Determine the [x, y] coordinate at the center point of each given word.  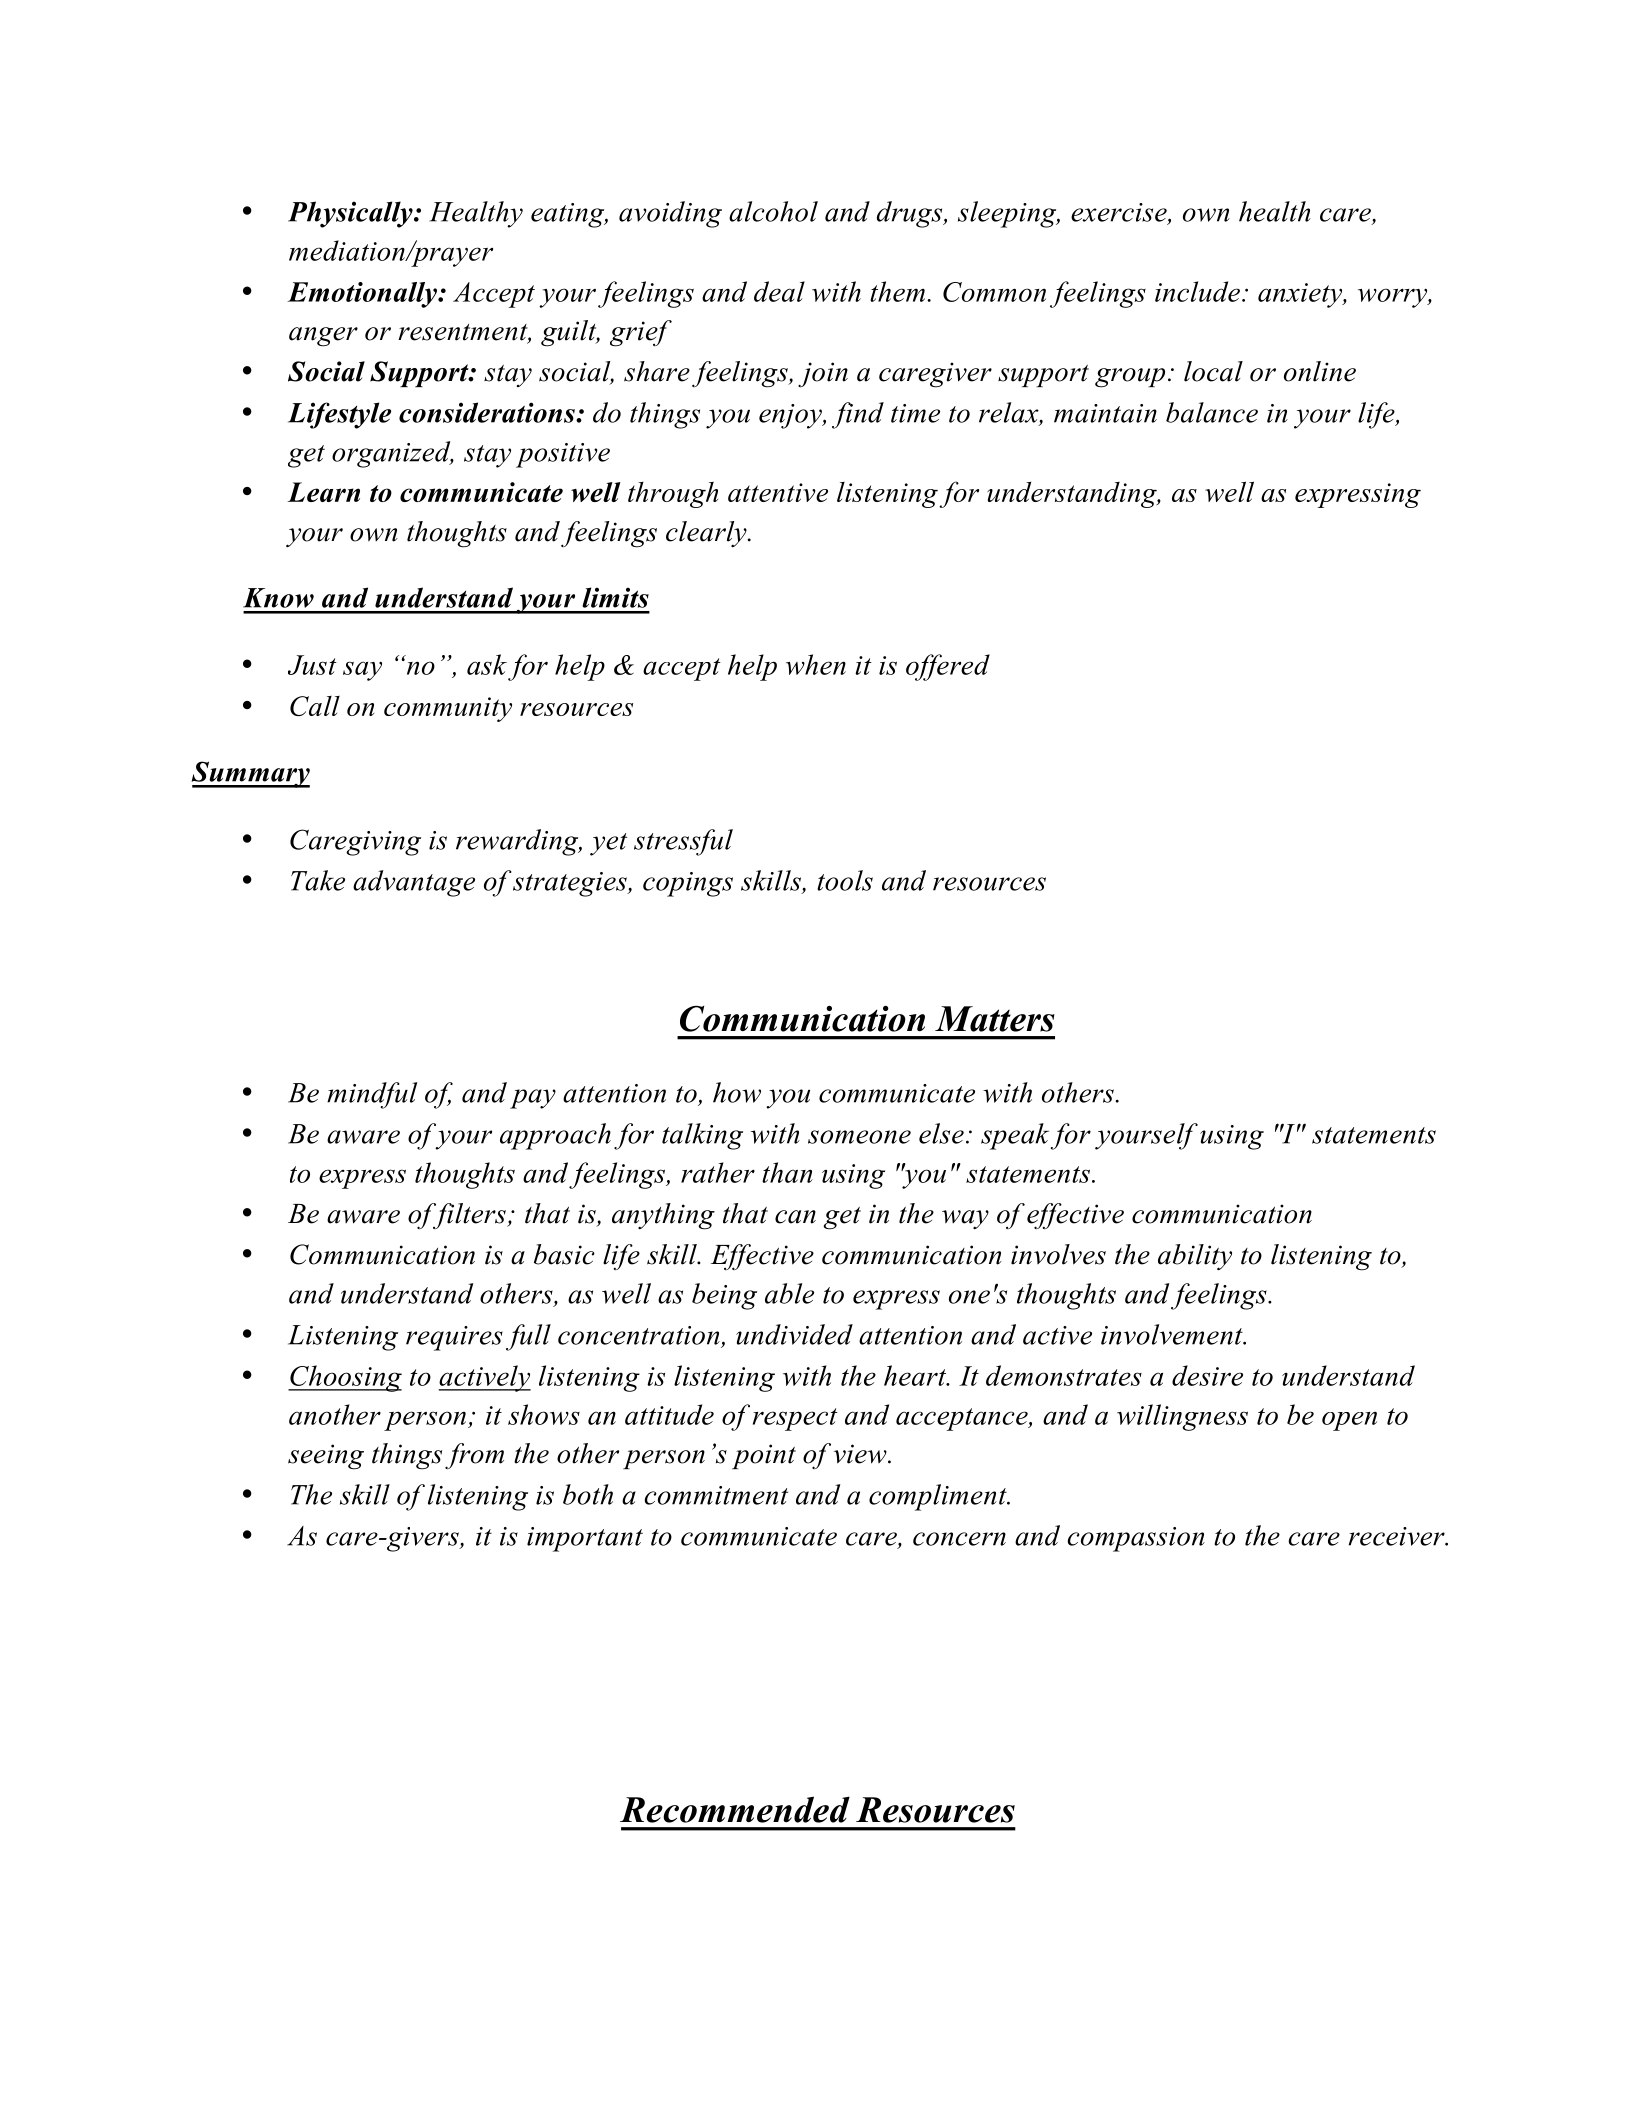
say [362, 671]
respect [795, 1419]
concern [959, 1539]
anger [323, 337]
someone [859, 1137]
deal [779, 291]
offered [948, 667]
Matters [995, 1019]
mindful [372, 1095]
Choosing [345, 1378]
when [816, 664]
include [1197, 291]
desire [1207, 1375]
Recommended [735, 1809]
